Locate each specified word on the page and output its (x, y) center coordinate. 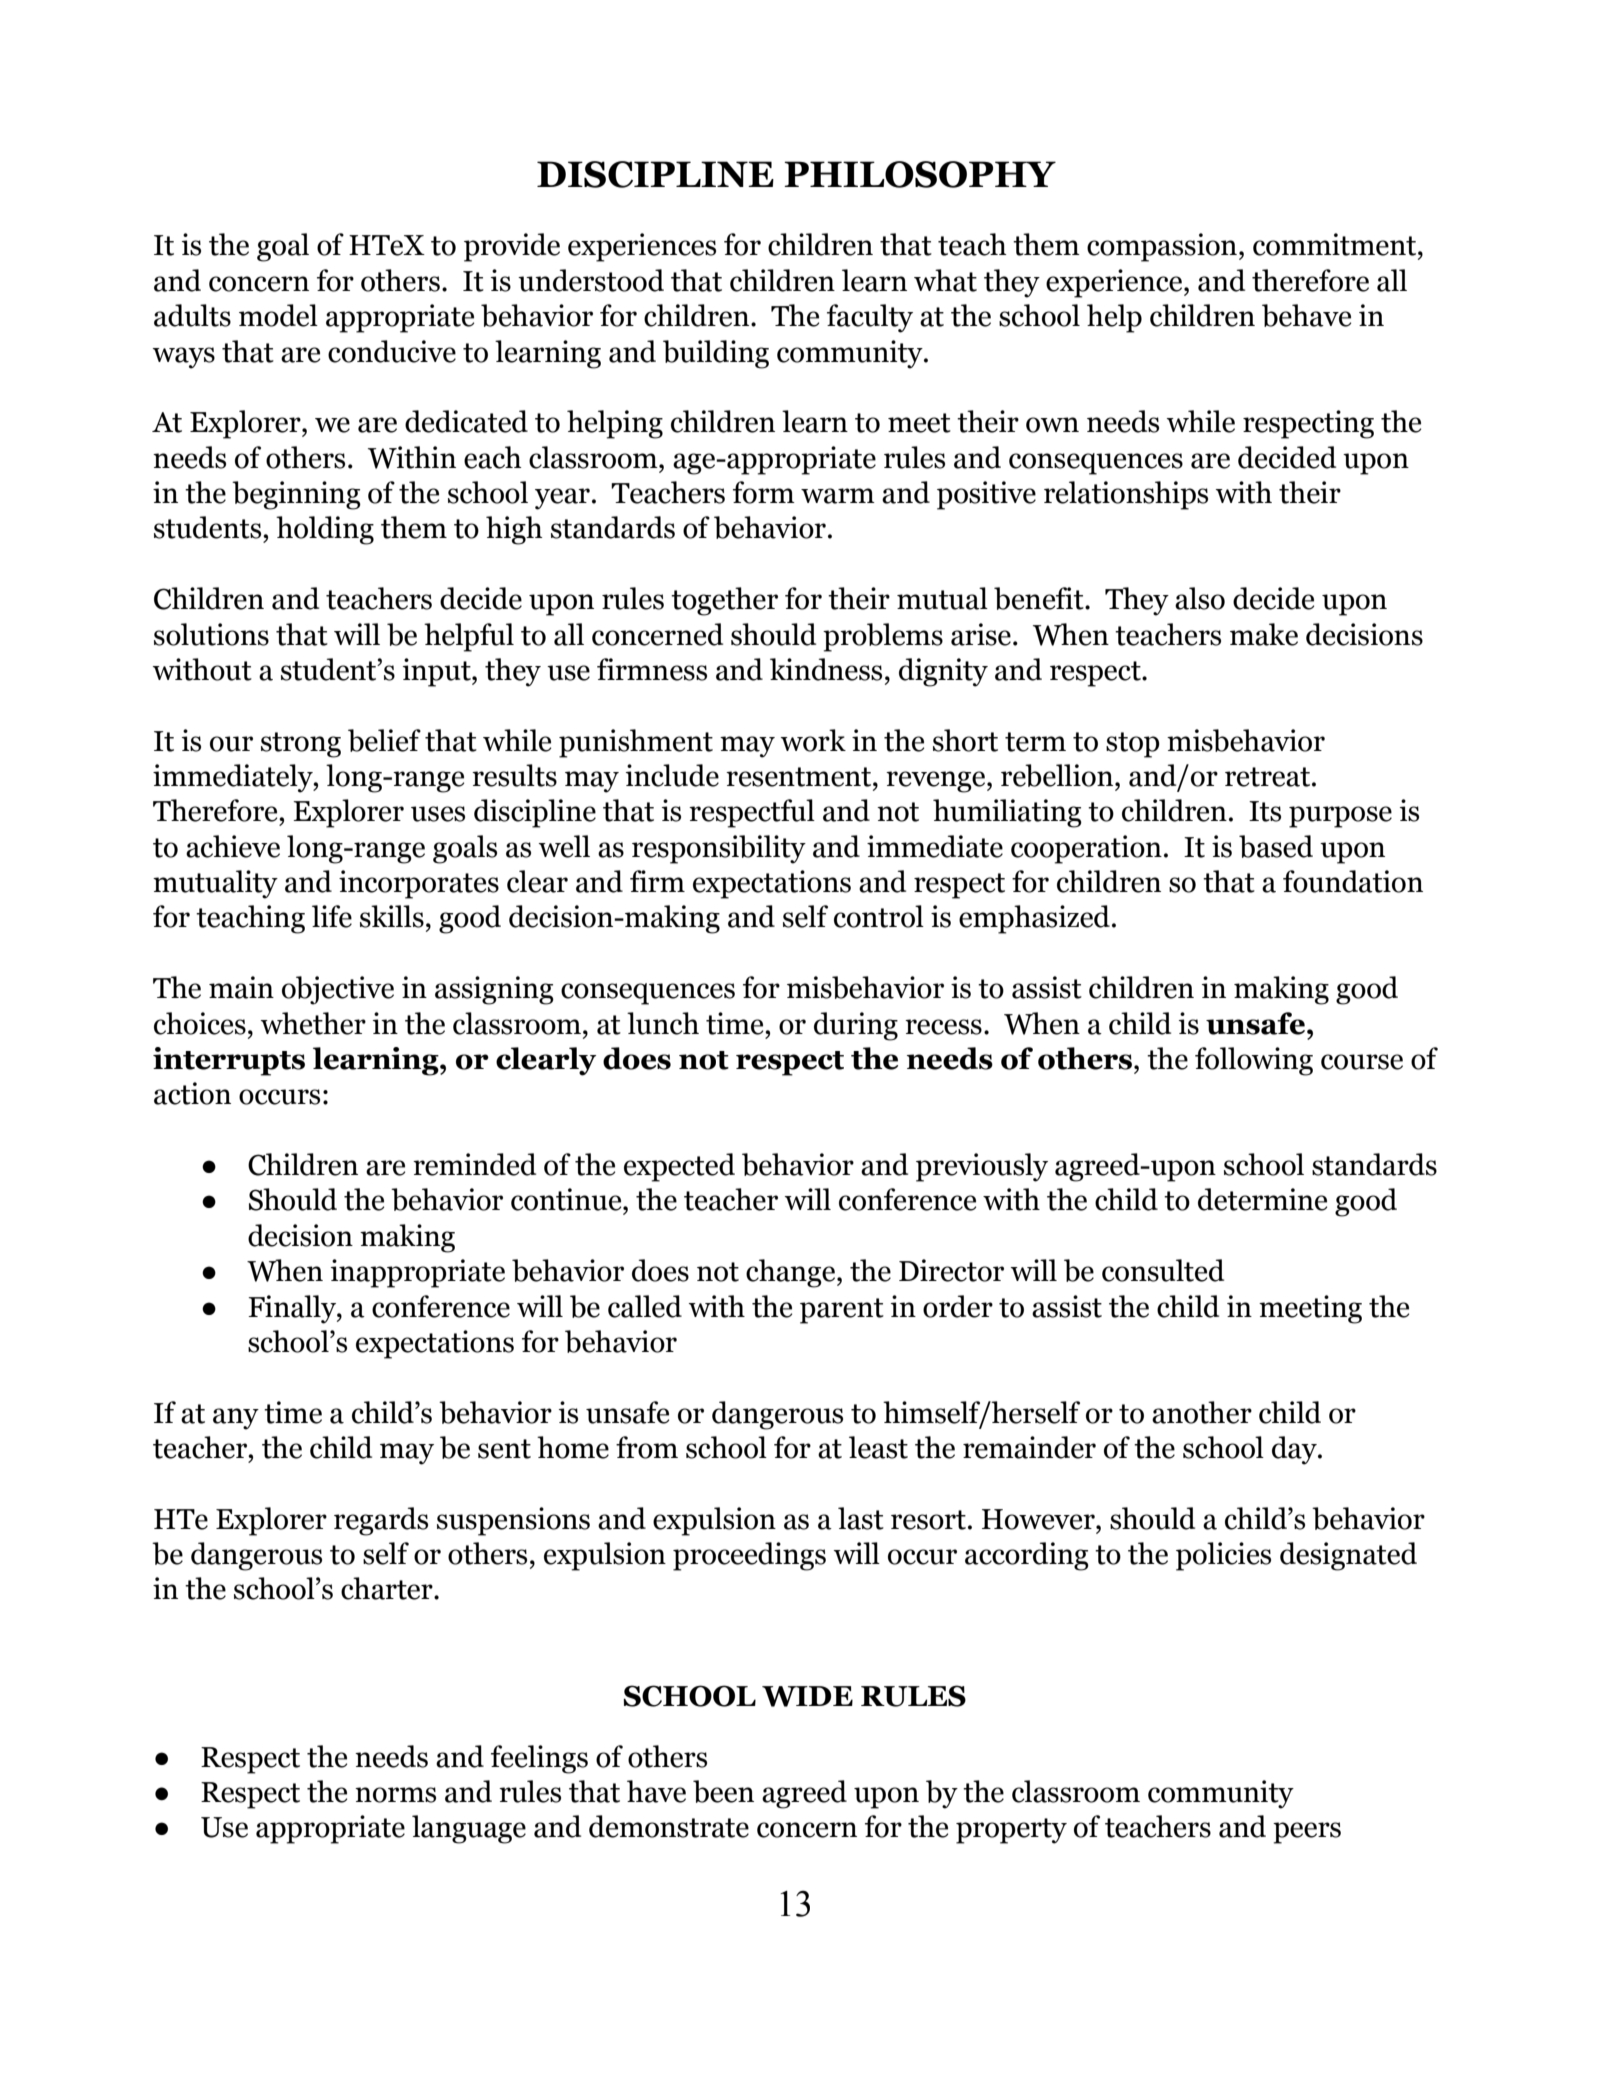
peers (1307, 1833)
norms (395, 1795)
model (278, 315)
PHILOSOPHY (920, 174)
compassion (1162, 247)
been (723, 1791)
